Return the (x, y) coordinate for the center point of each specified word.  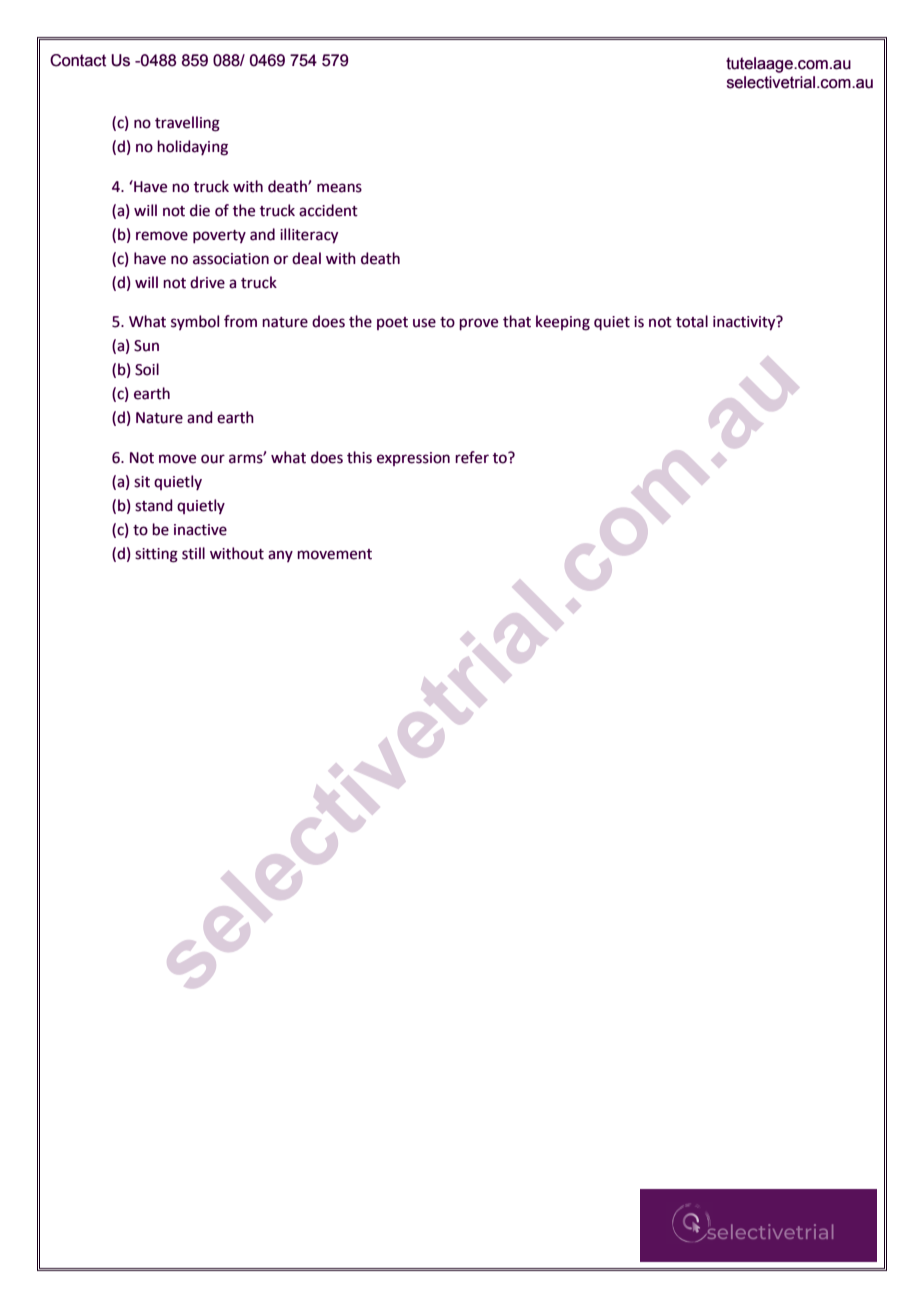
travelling (187, 124)
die (200, 210)
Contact (78, 60)
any (280, 556)
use (424, 323)
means (339, 188)
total (692, 321)
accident (328, 210)
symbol (195, 322)
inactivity (745, 322)
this (359, 457)
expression (413, 459)
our (213, 459)
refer (472, 457)
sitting (156, 555)
